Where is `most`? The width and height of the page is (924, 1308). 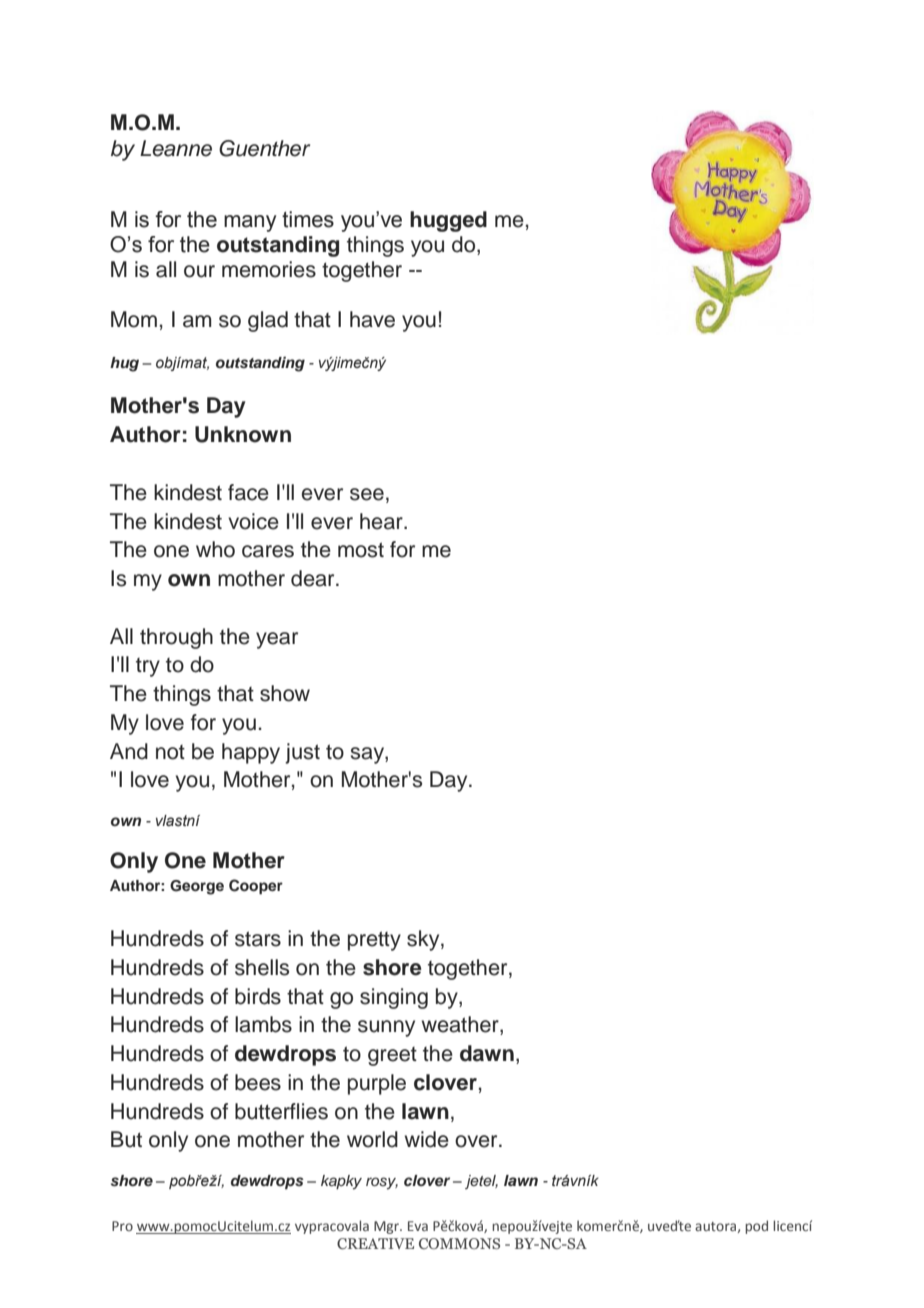 most is located at coordinates (361, 550).
